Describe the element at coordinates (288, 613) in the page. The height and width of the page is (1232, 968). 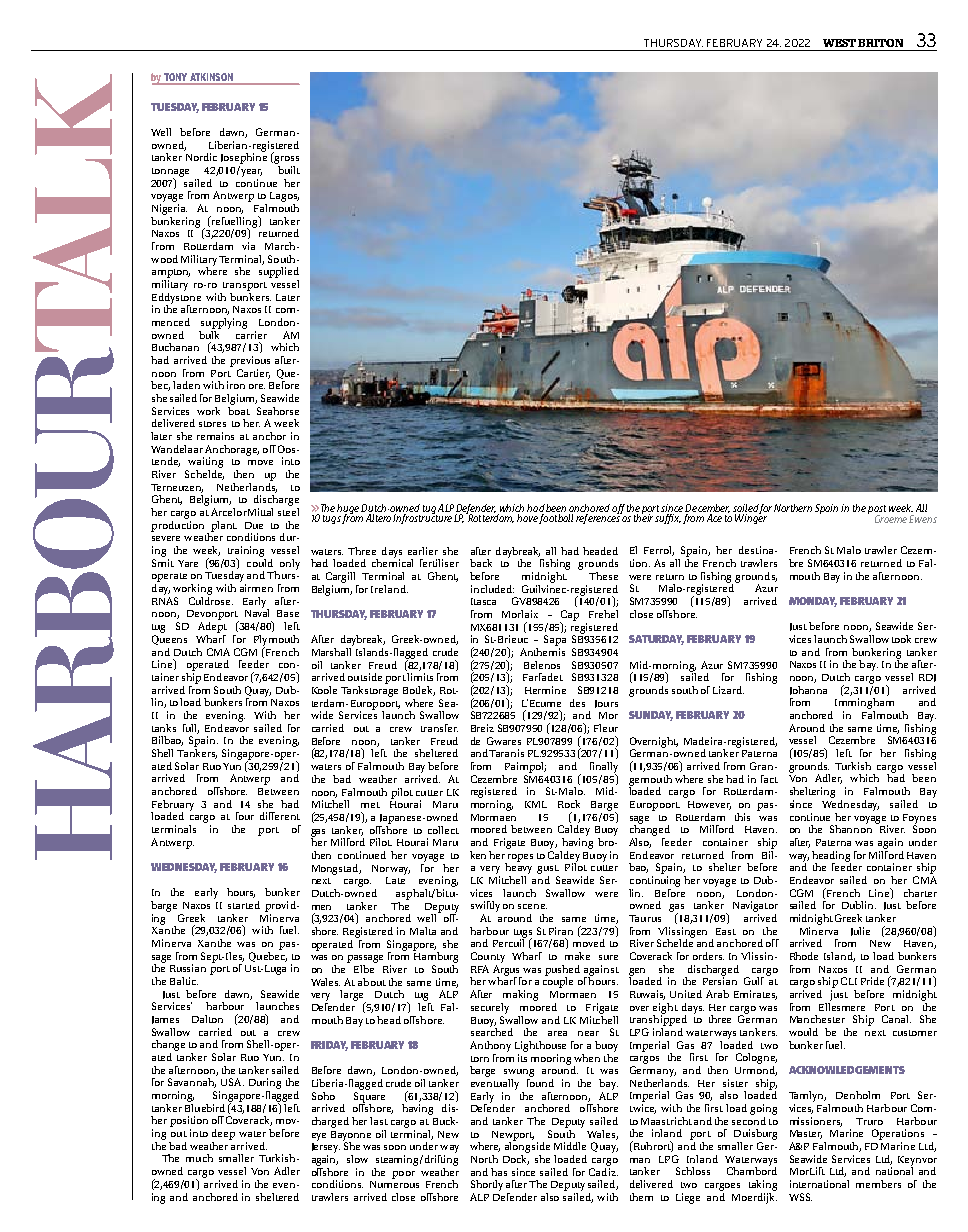
I see `Base` at that location.
